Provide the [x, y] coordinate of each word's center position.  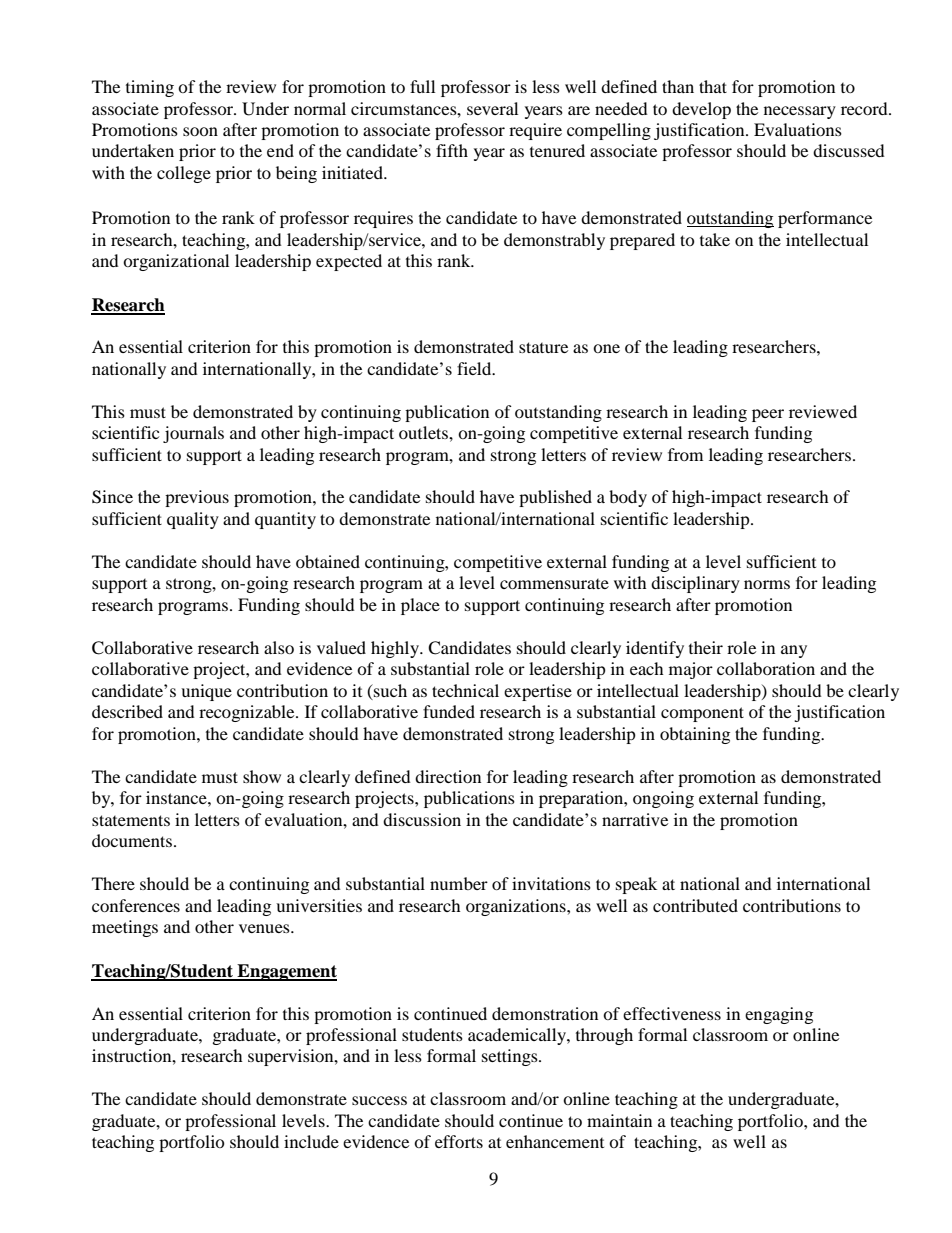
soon [200, 131]
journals [193, 434]
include [311, 1141]
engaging [779, 1015]
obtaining [695, 735]
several [492, 108]
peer [768, 415]
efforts [459, 1141]
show [262, 776]
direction [448, 776]
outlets [424, 432]
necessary [800, 112]
